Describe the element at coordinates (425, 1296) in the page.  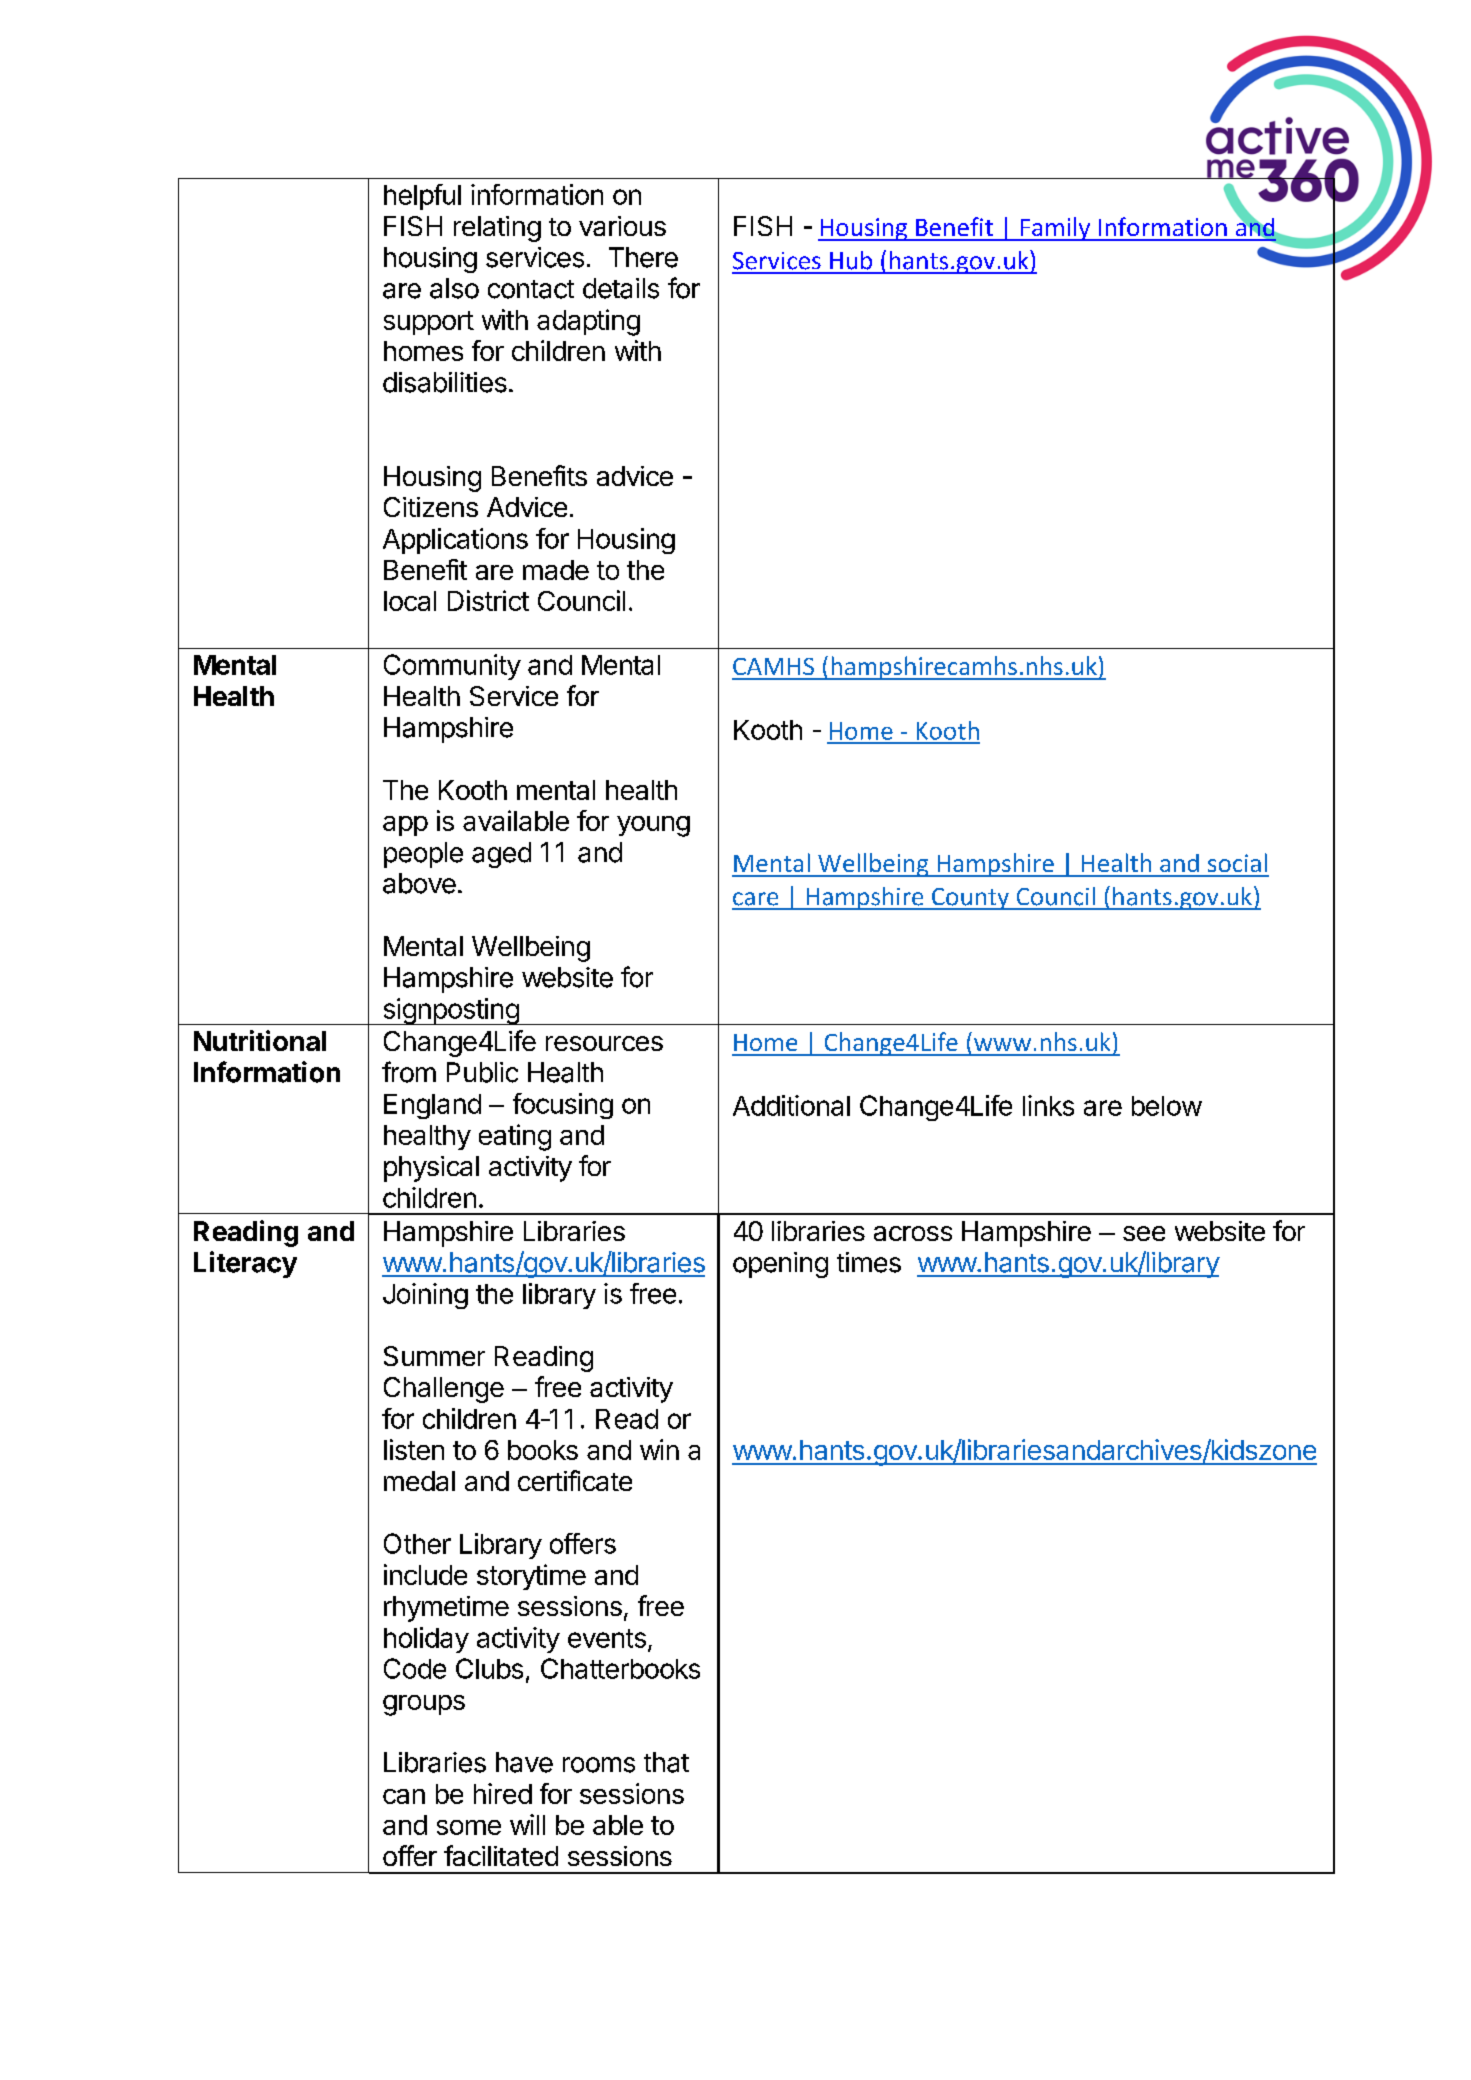
I see `Joining` at that location.
